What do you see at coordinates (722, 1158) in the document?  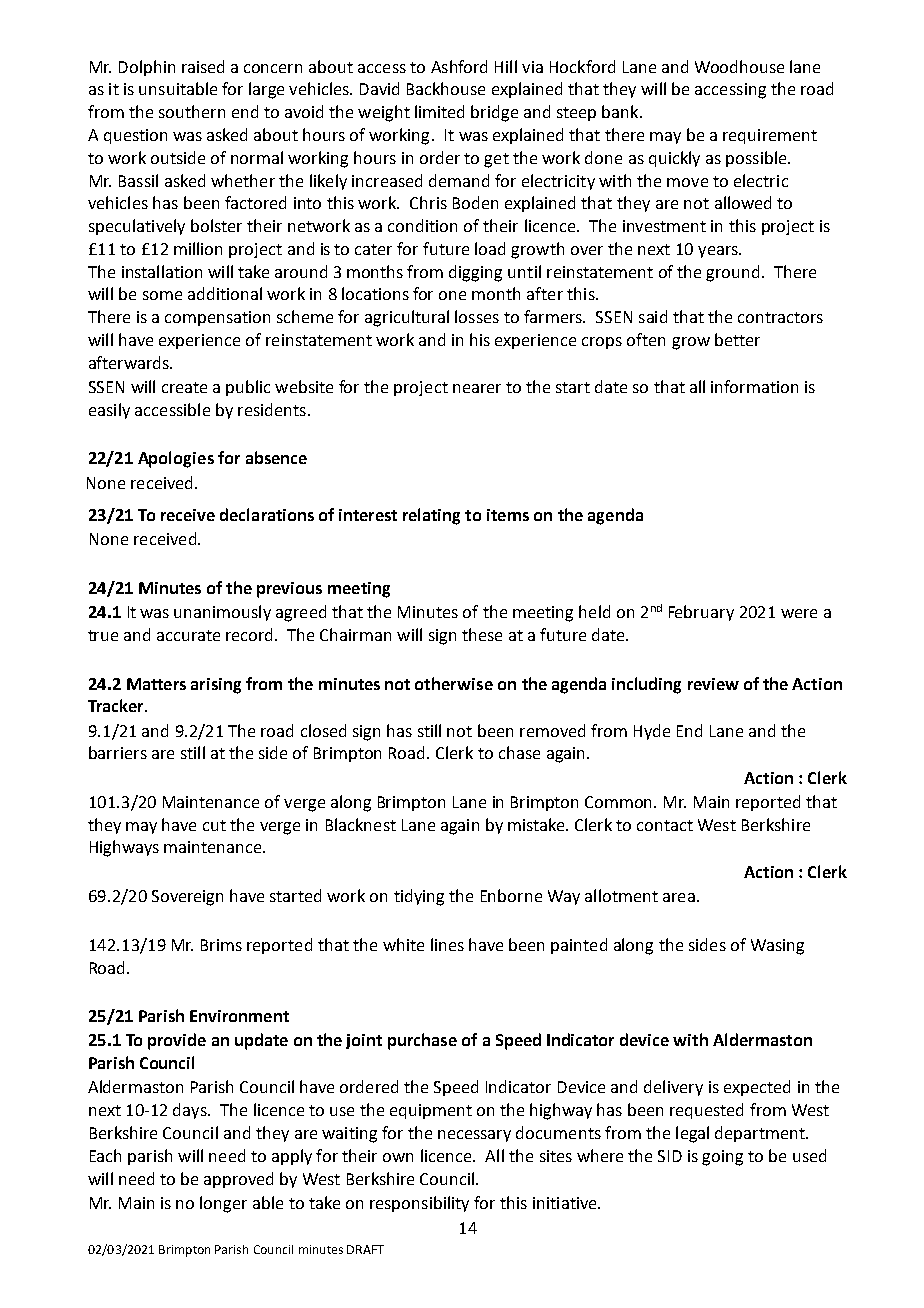 I see `going` at bounding box center [722, 1158].
